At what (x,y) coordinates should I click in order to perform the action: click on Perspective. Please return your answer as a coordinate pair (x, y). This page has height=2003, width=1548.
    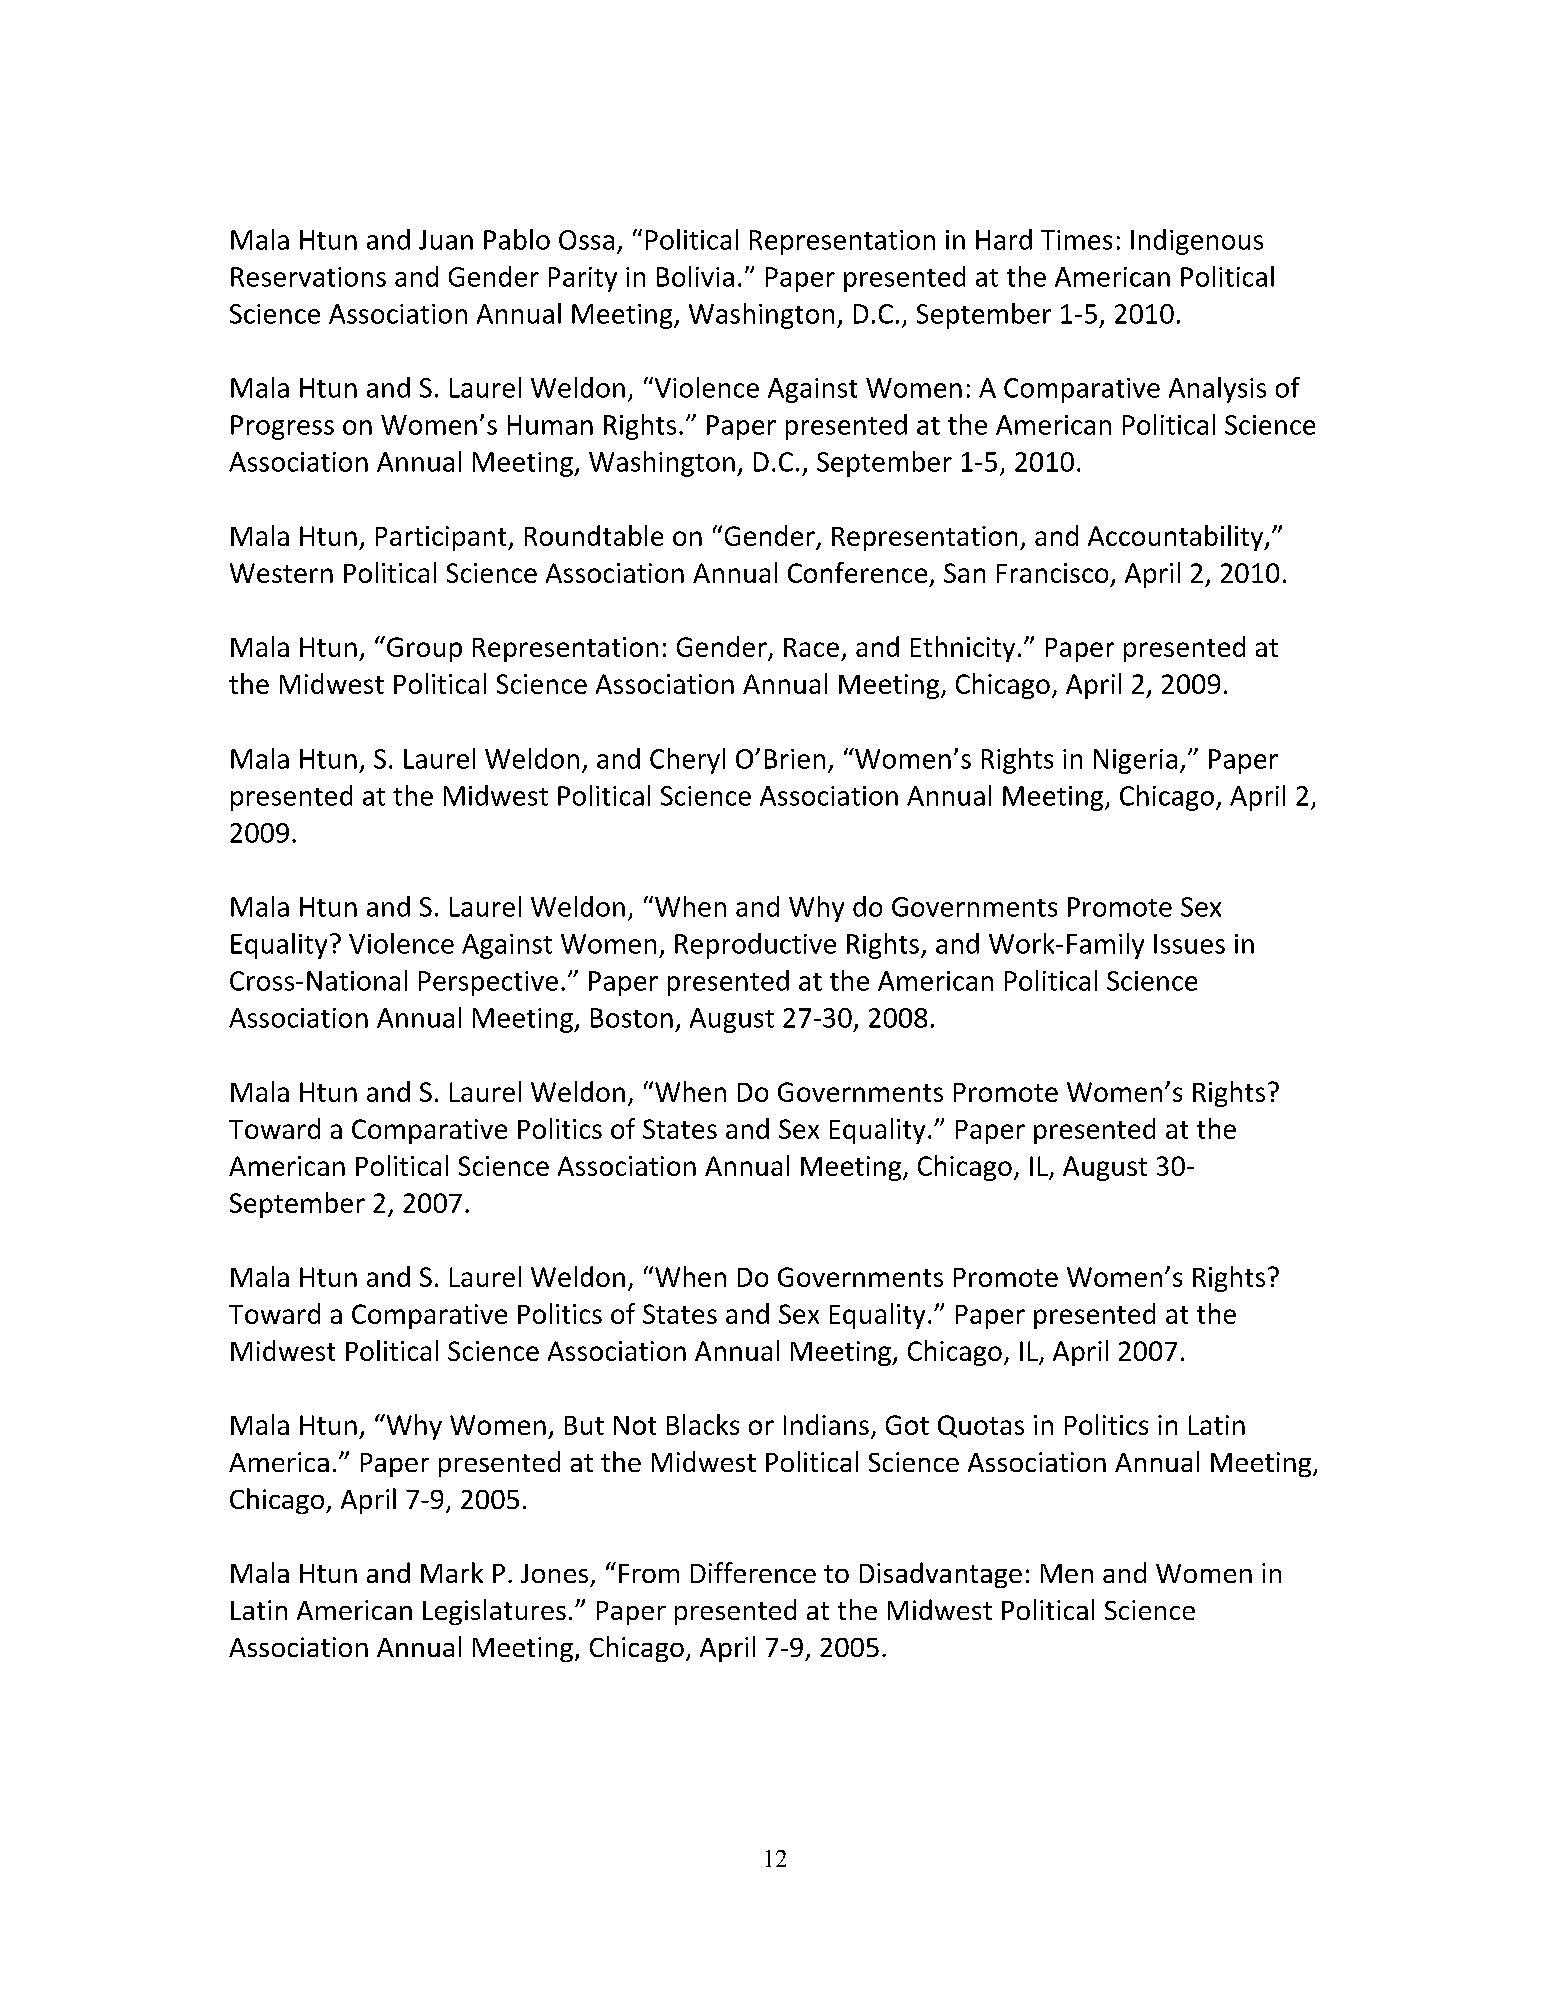
    Looking at the image, I should click on (488, 983).
